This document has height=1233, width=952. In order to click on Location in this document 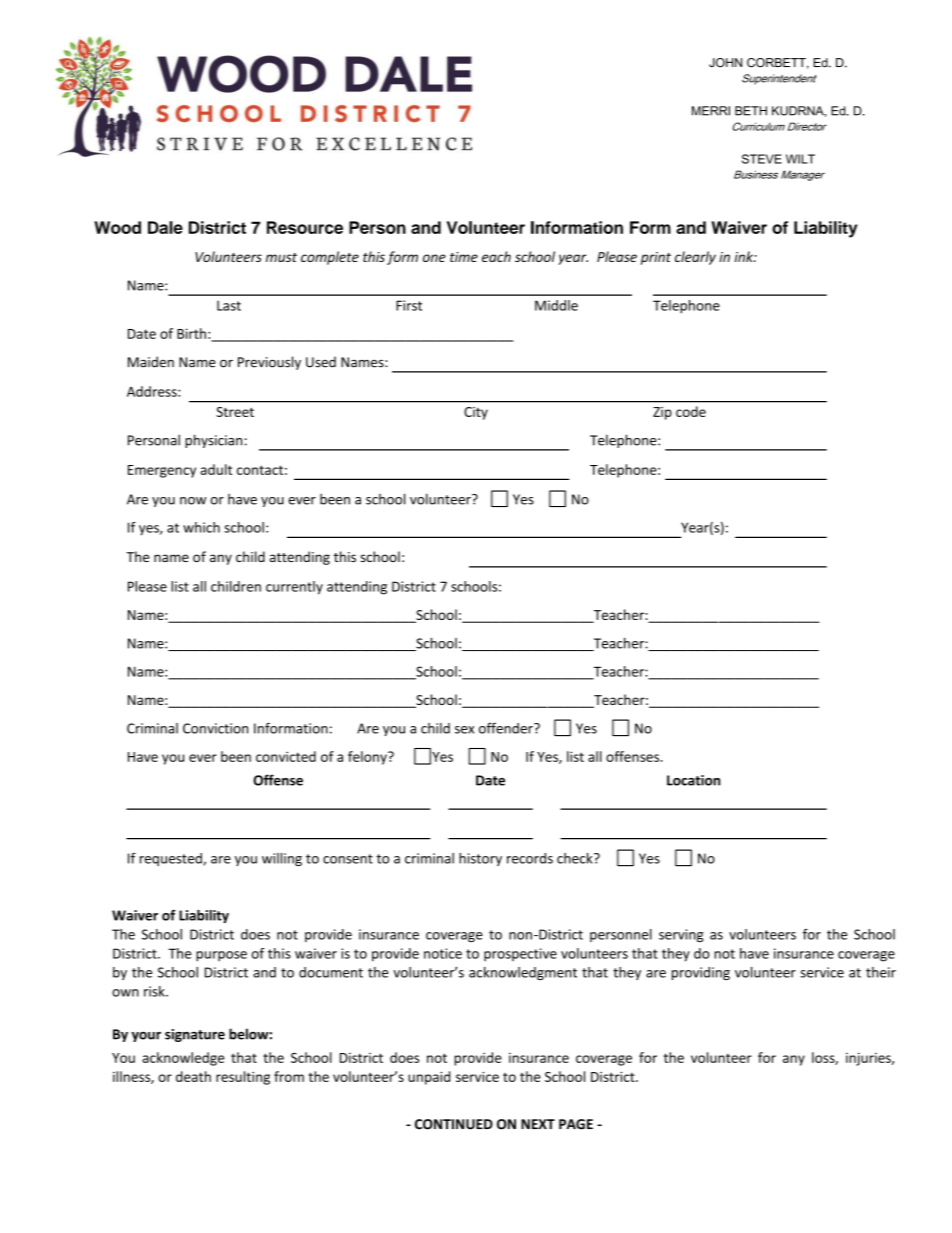, I will do `click(693, 780)`.
